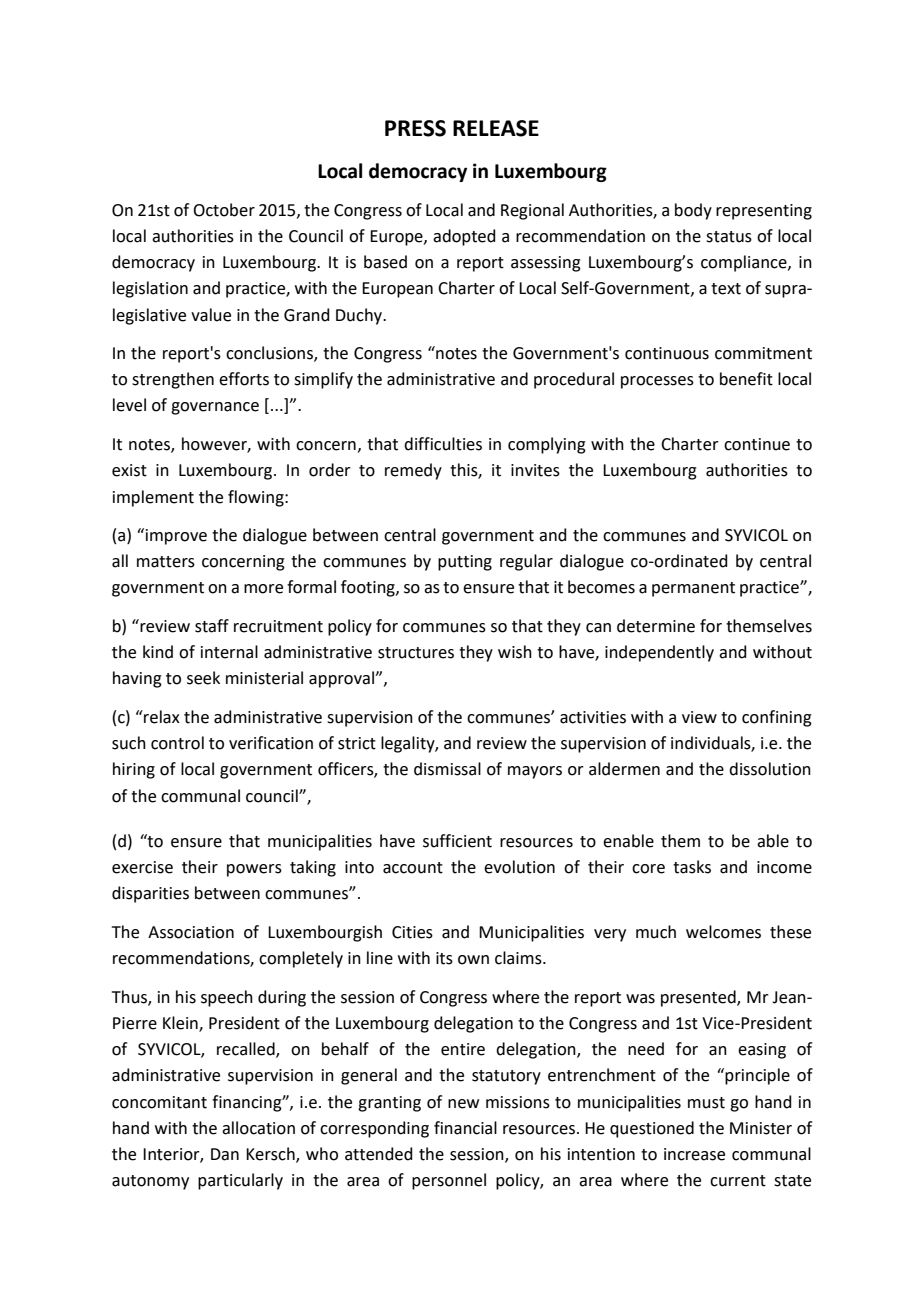 The height and width of the screenshot is (1308, 924). Describe the element at coordinates (693, 211) in the screenshot. I see `body` at that location.
